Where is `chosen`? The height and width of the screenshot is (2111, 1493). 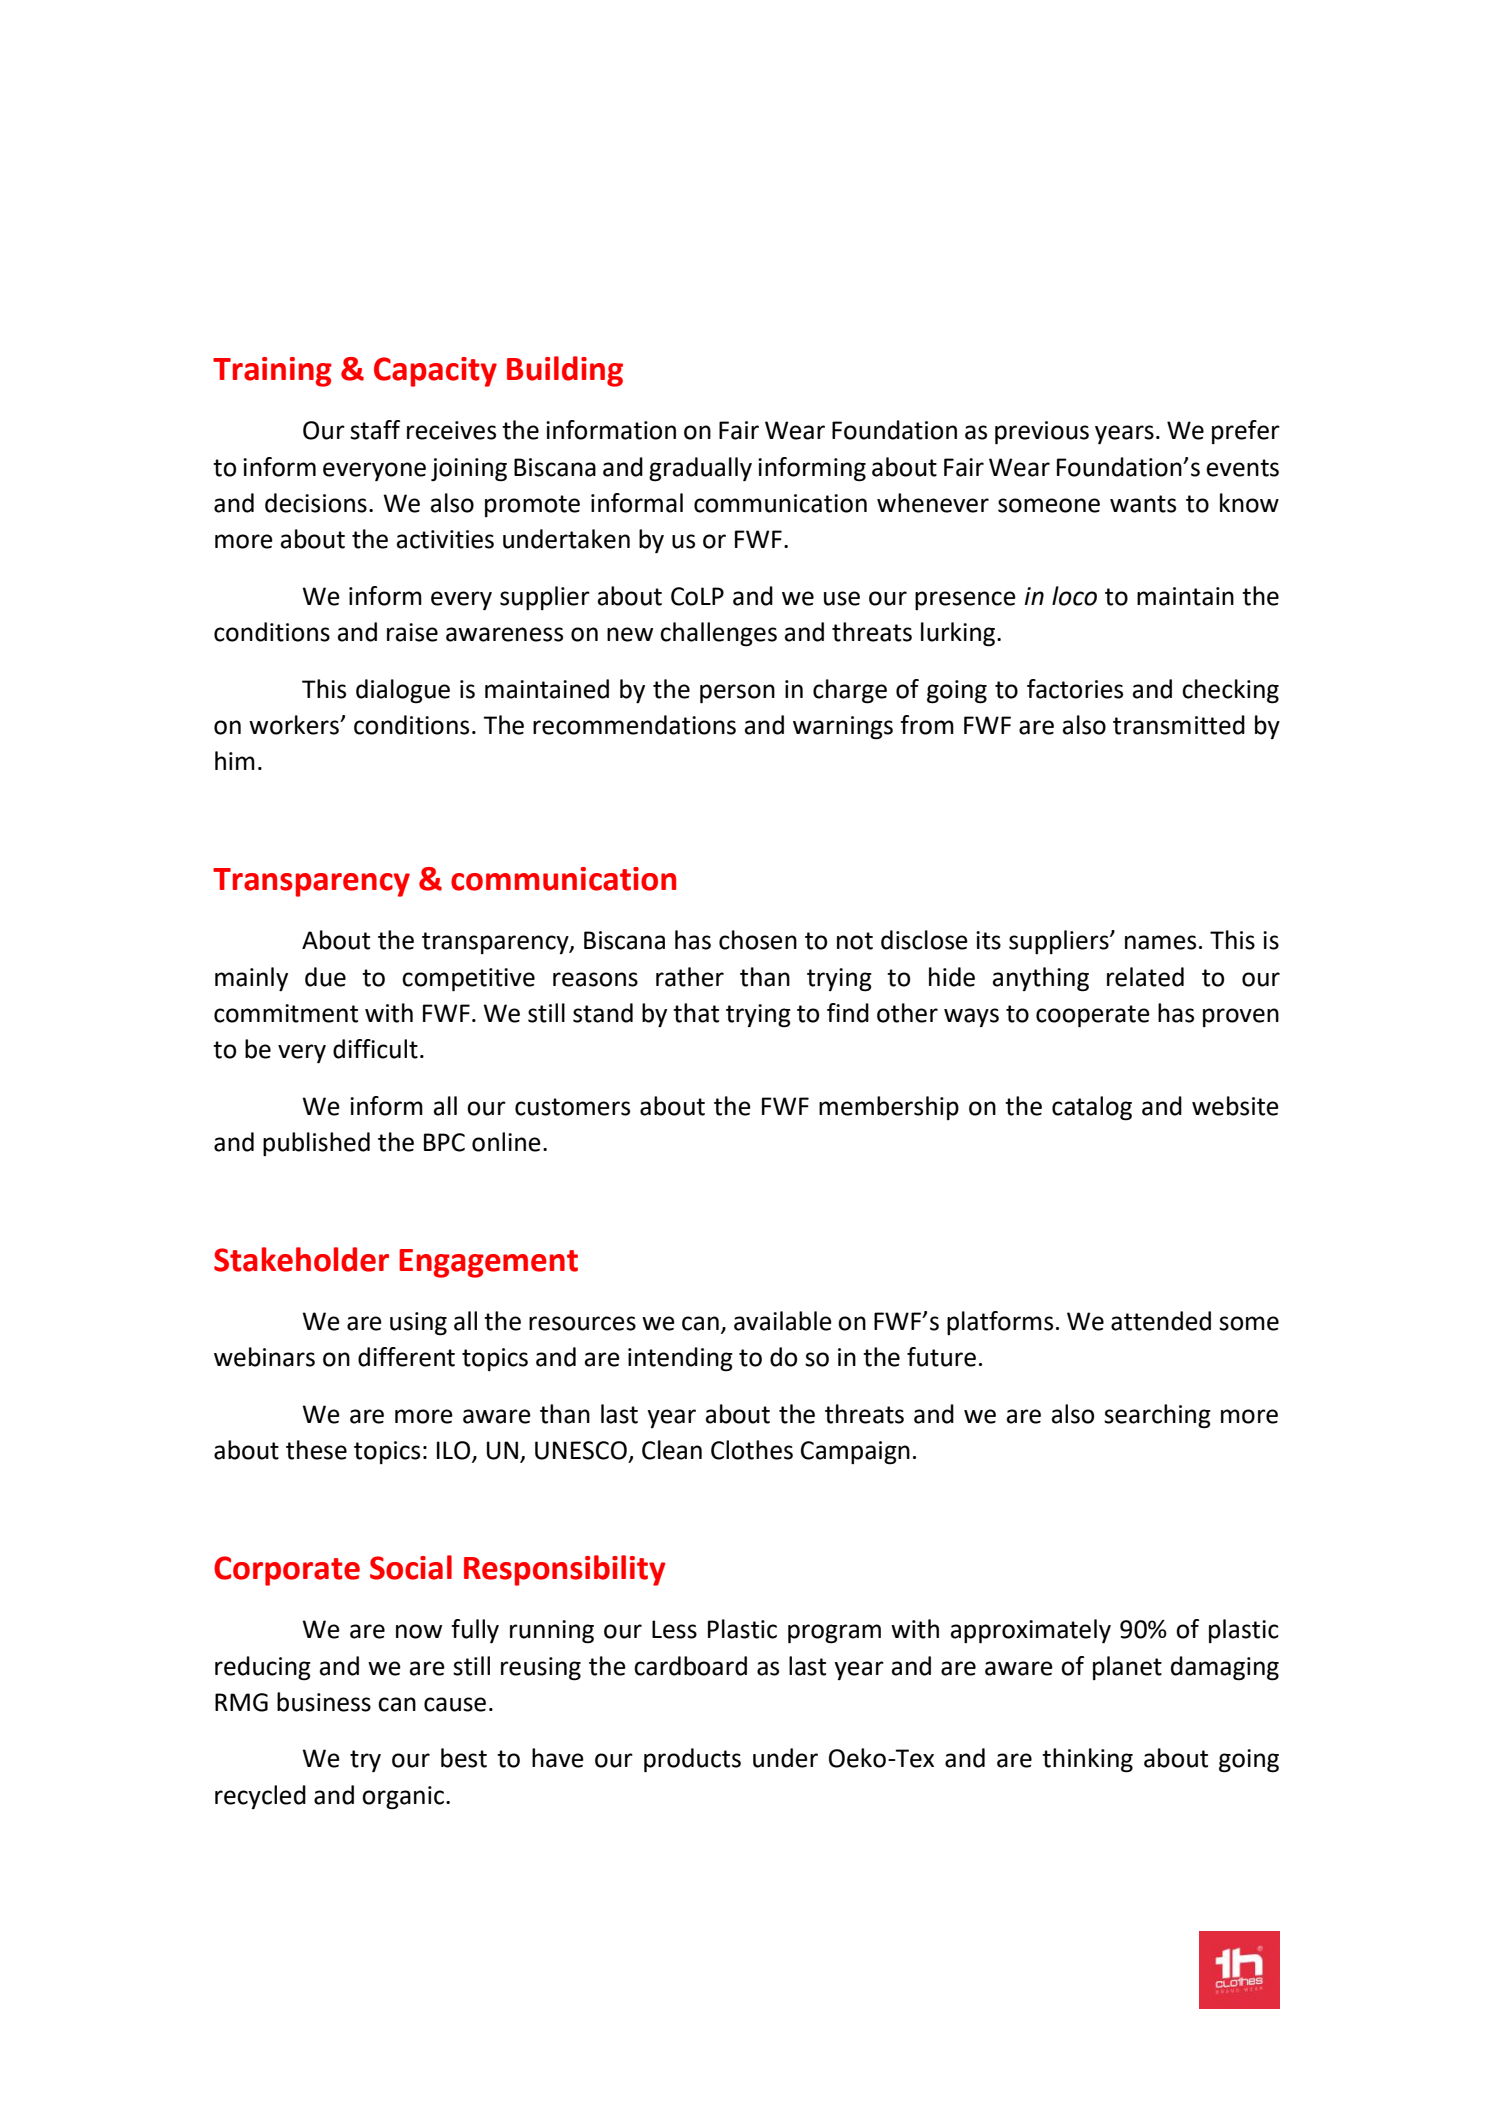
chosen is located at coordinates (758, 940).
